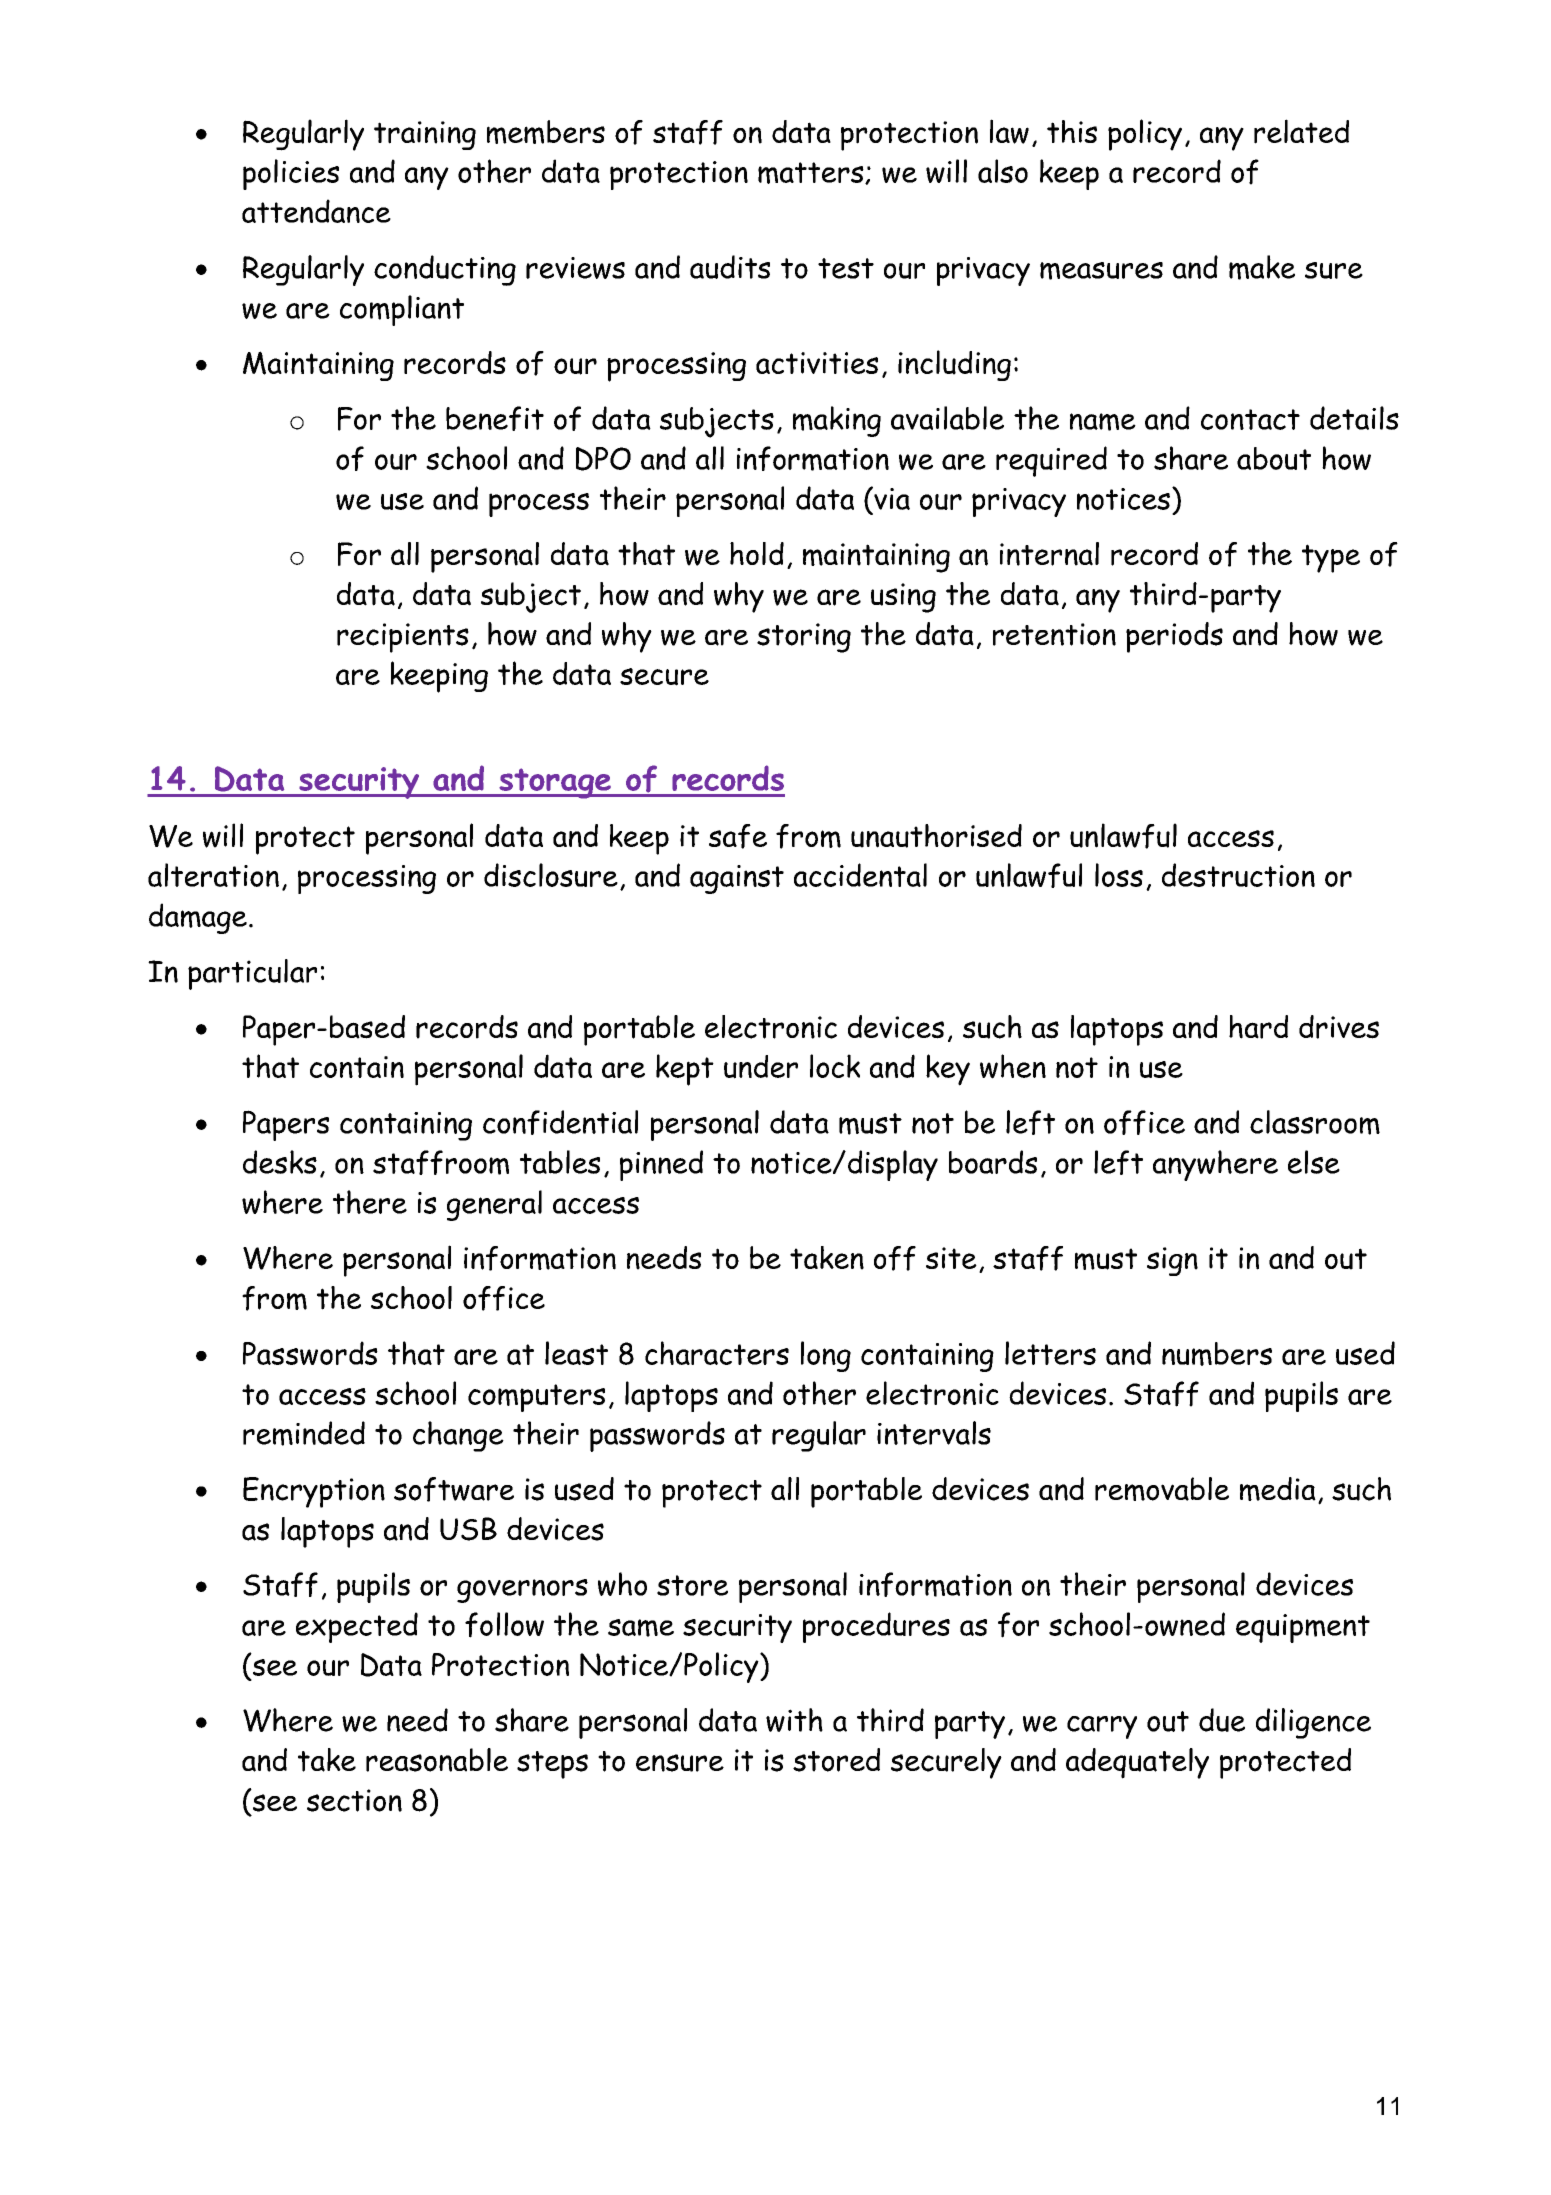 This screenshot has width=1551, height=2195. Describe the element at coordinates (316, 211) in the screenshot. I see `attendance` at that location.
